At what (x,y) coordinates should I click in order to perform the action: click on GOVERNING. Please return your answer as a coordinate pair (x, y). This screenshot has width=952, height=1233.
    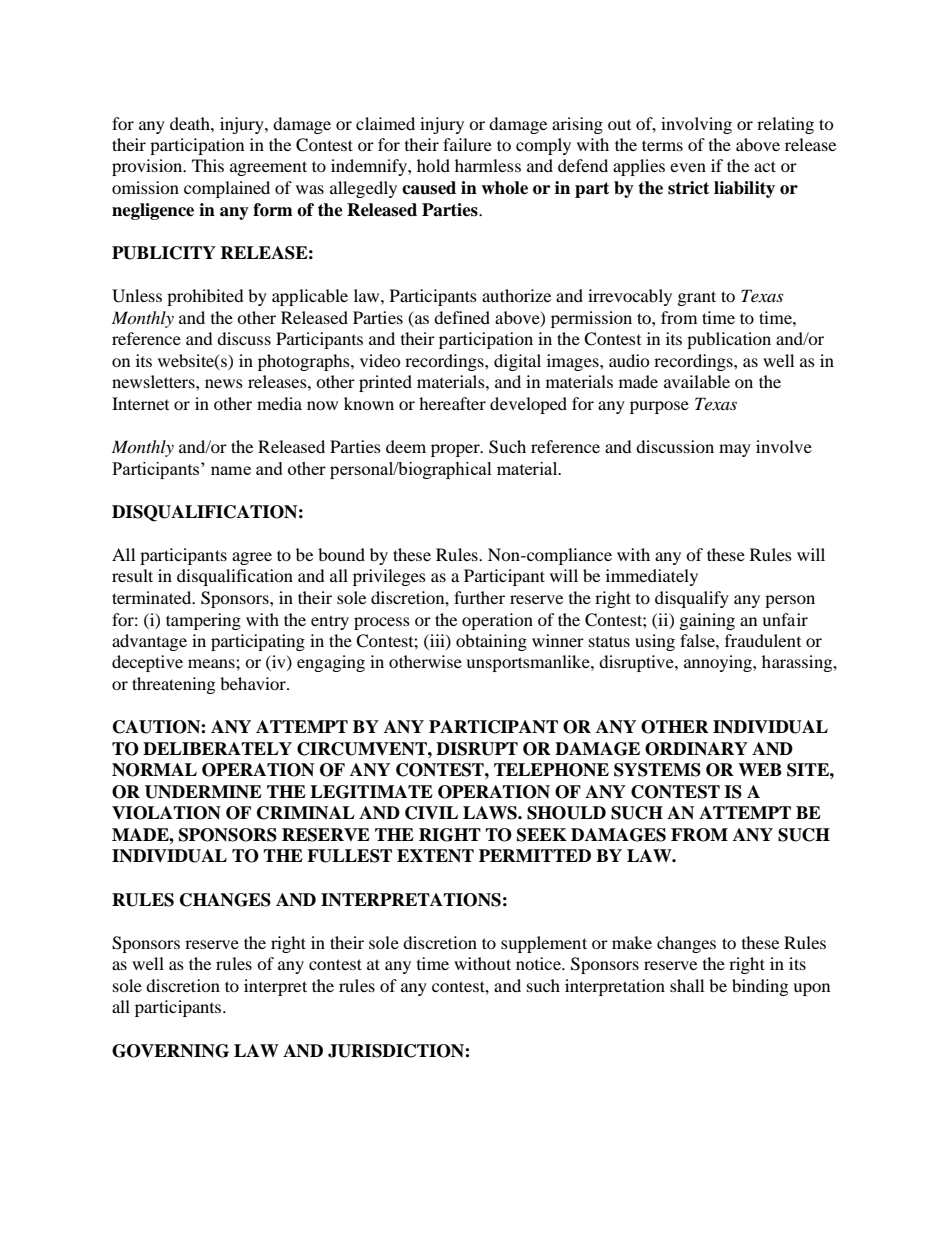
    Looking at the image, I should click on (170, 1051).
